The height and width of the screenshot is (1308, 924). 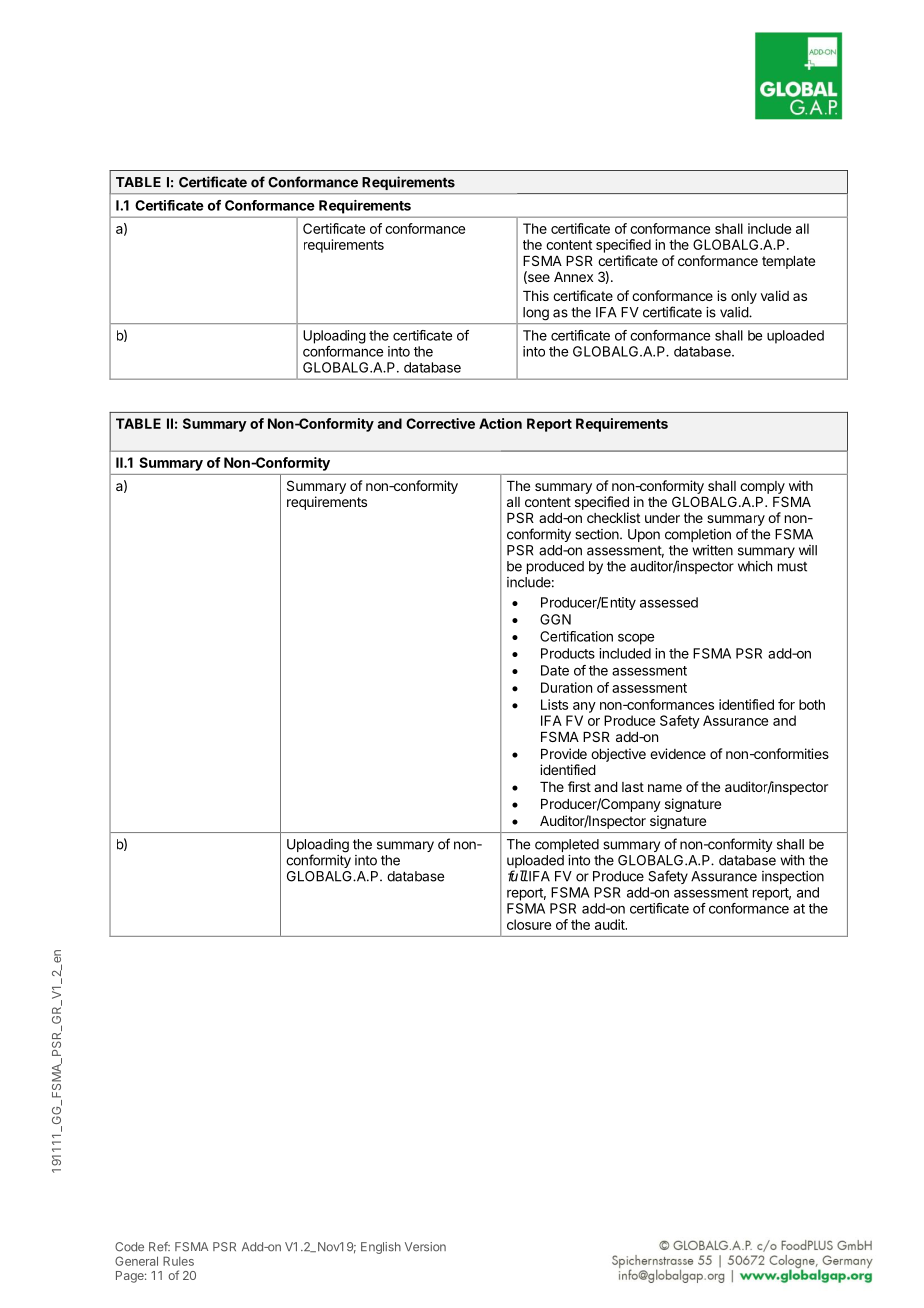 I want to click on English, so click(x=381, y=1248).
